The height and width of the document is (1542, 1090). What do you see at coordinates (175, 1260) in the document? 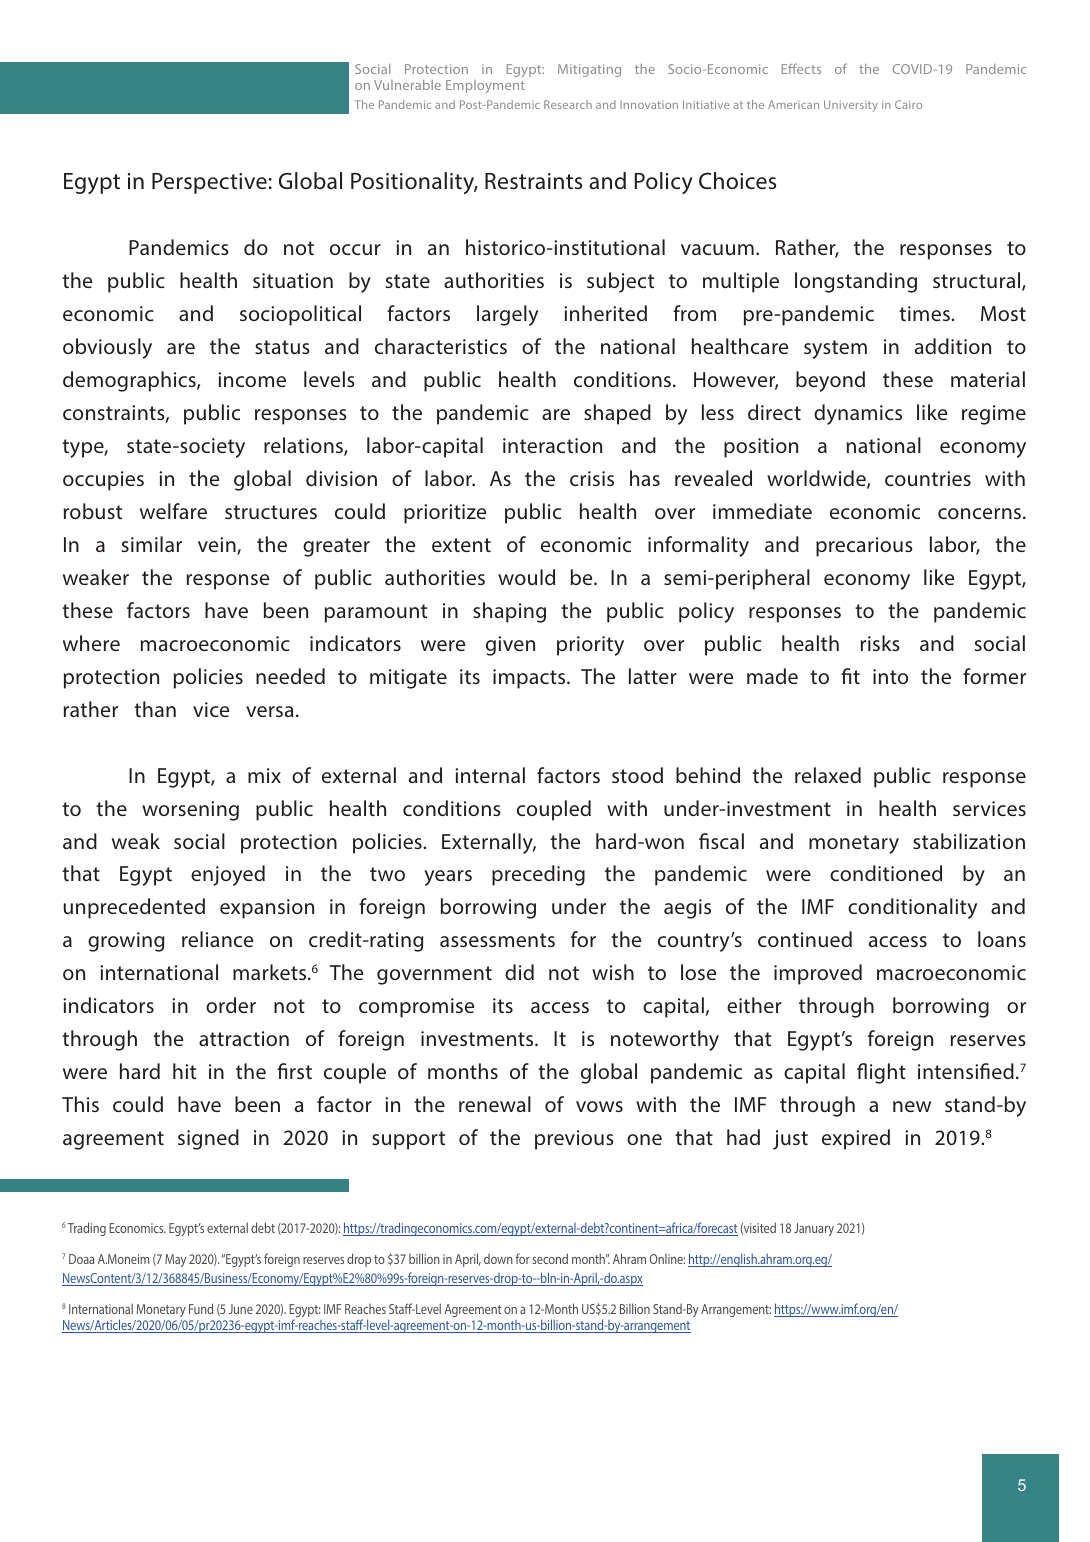
I see `May` at bounding box center [175, 1260].
